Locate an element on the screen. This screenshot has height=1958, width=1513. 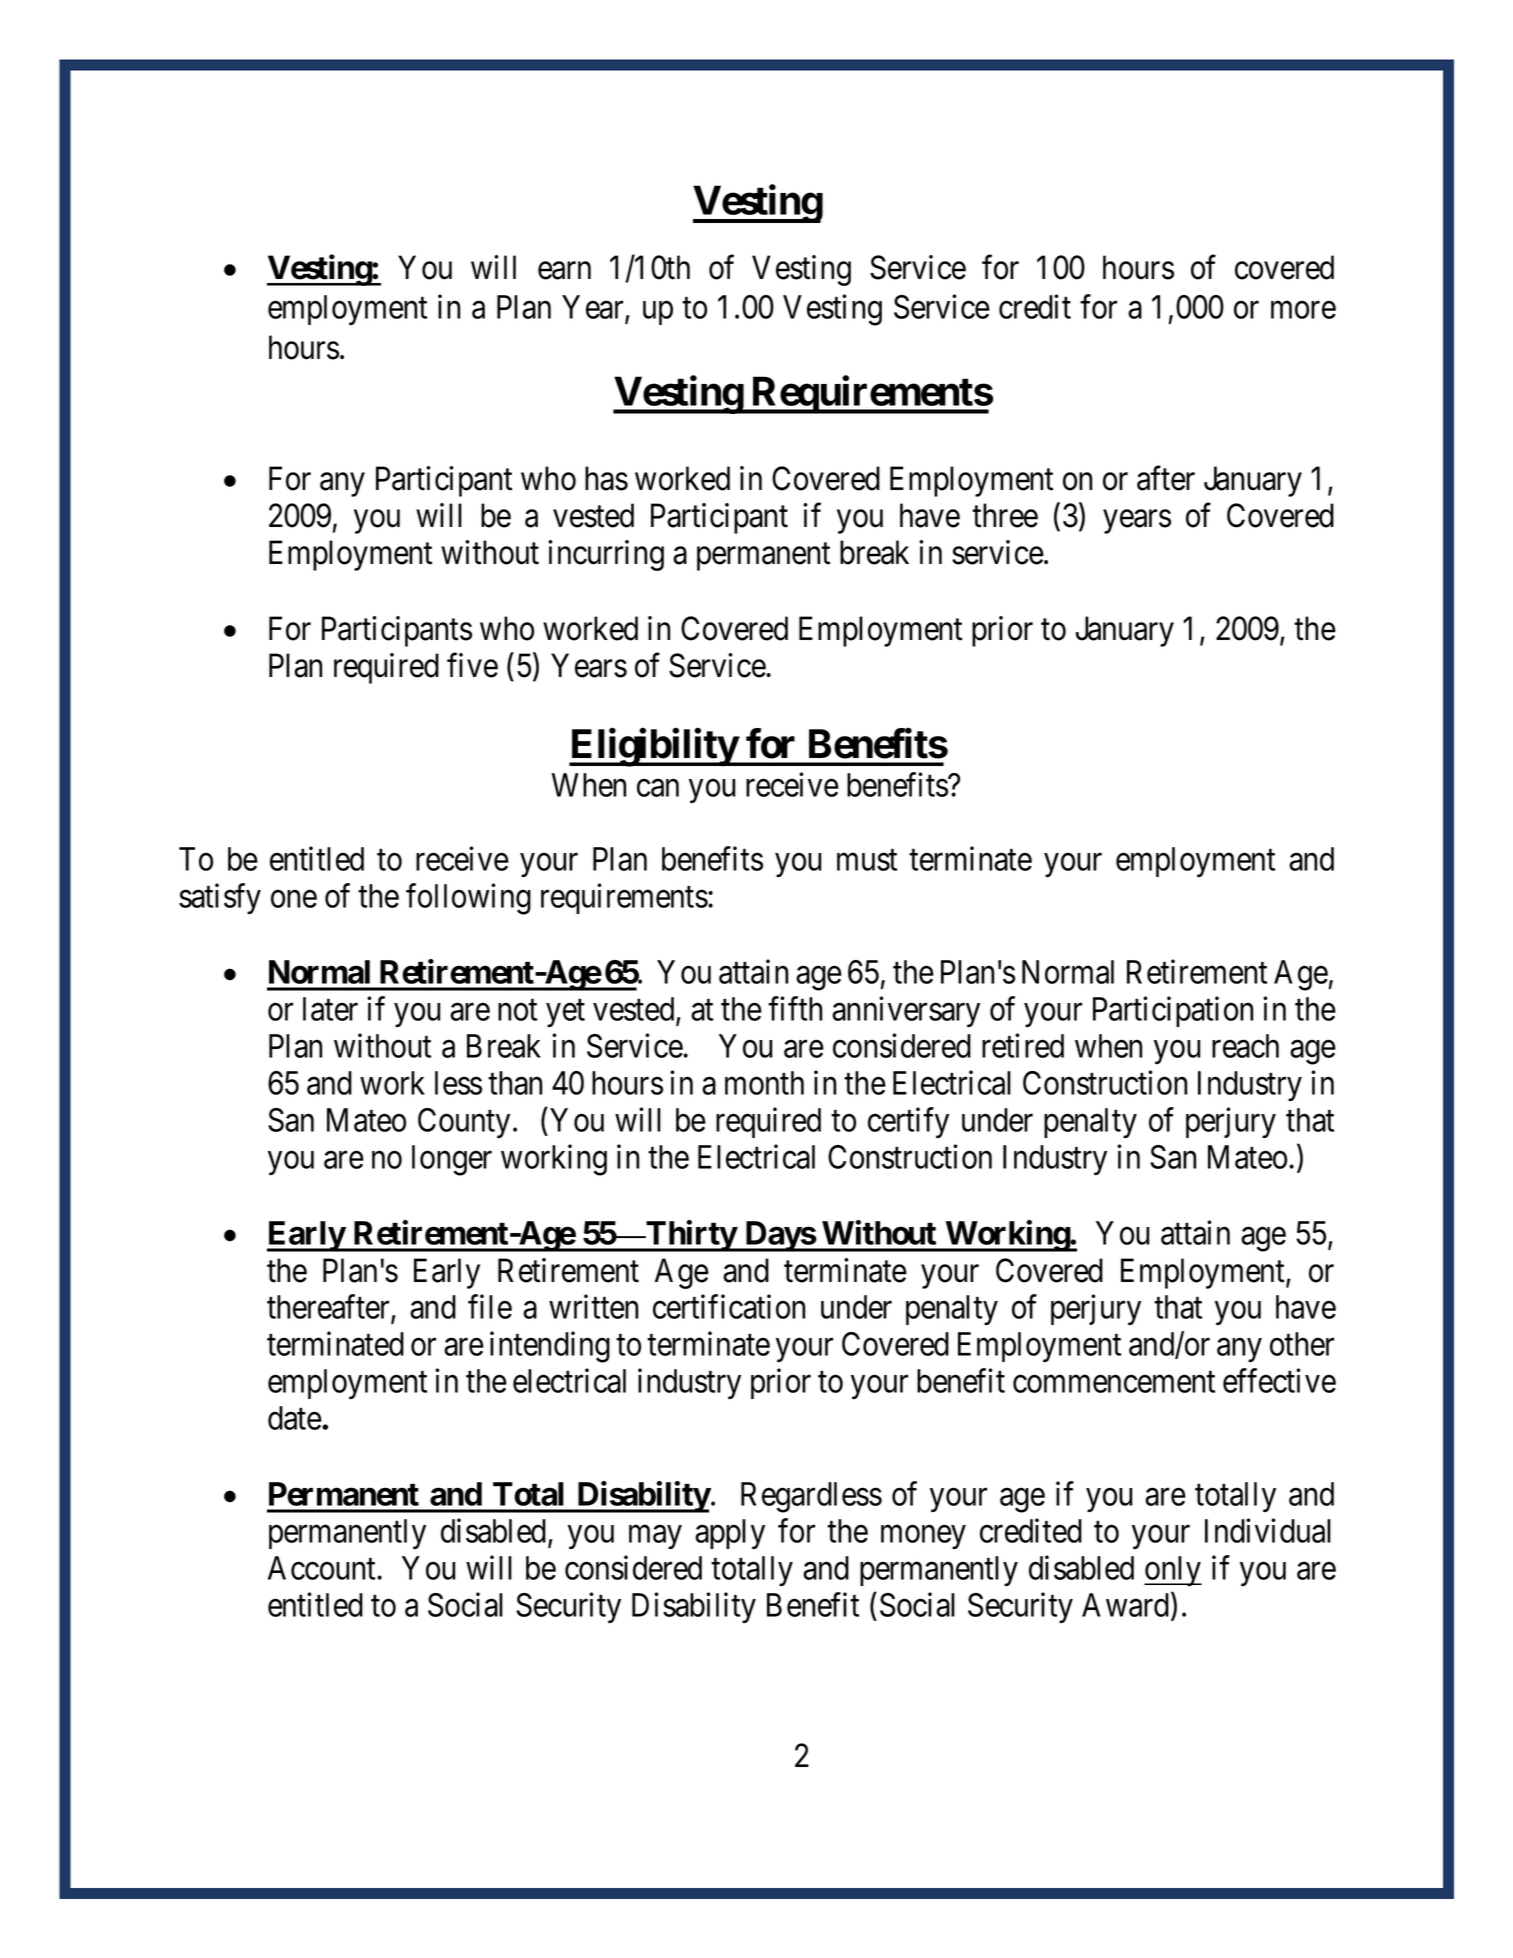
has is located at coordinates (606, 478).
